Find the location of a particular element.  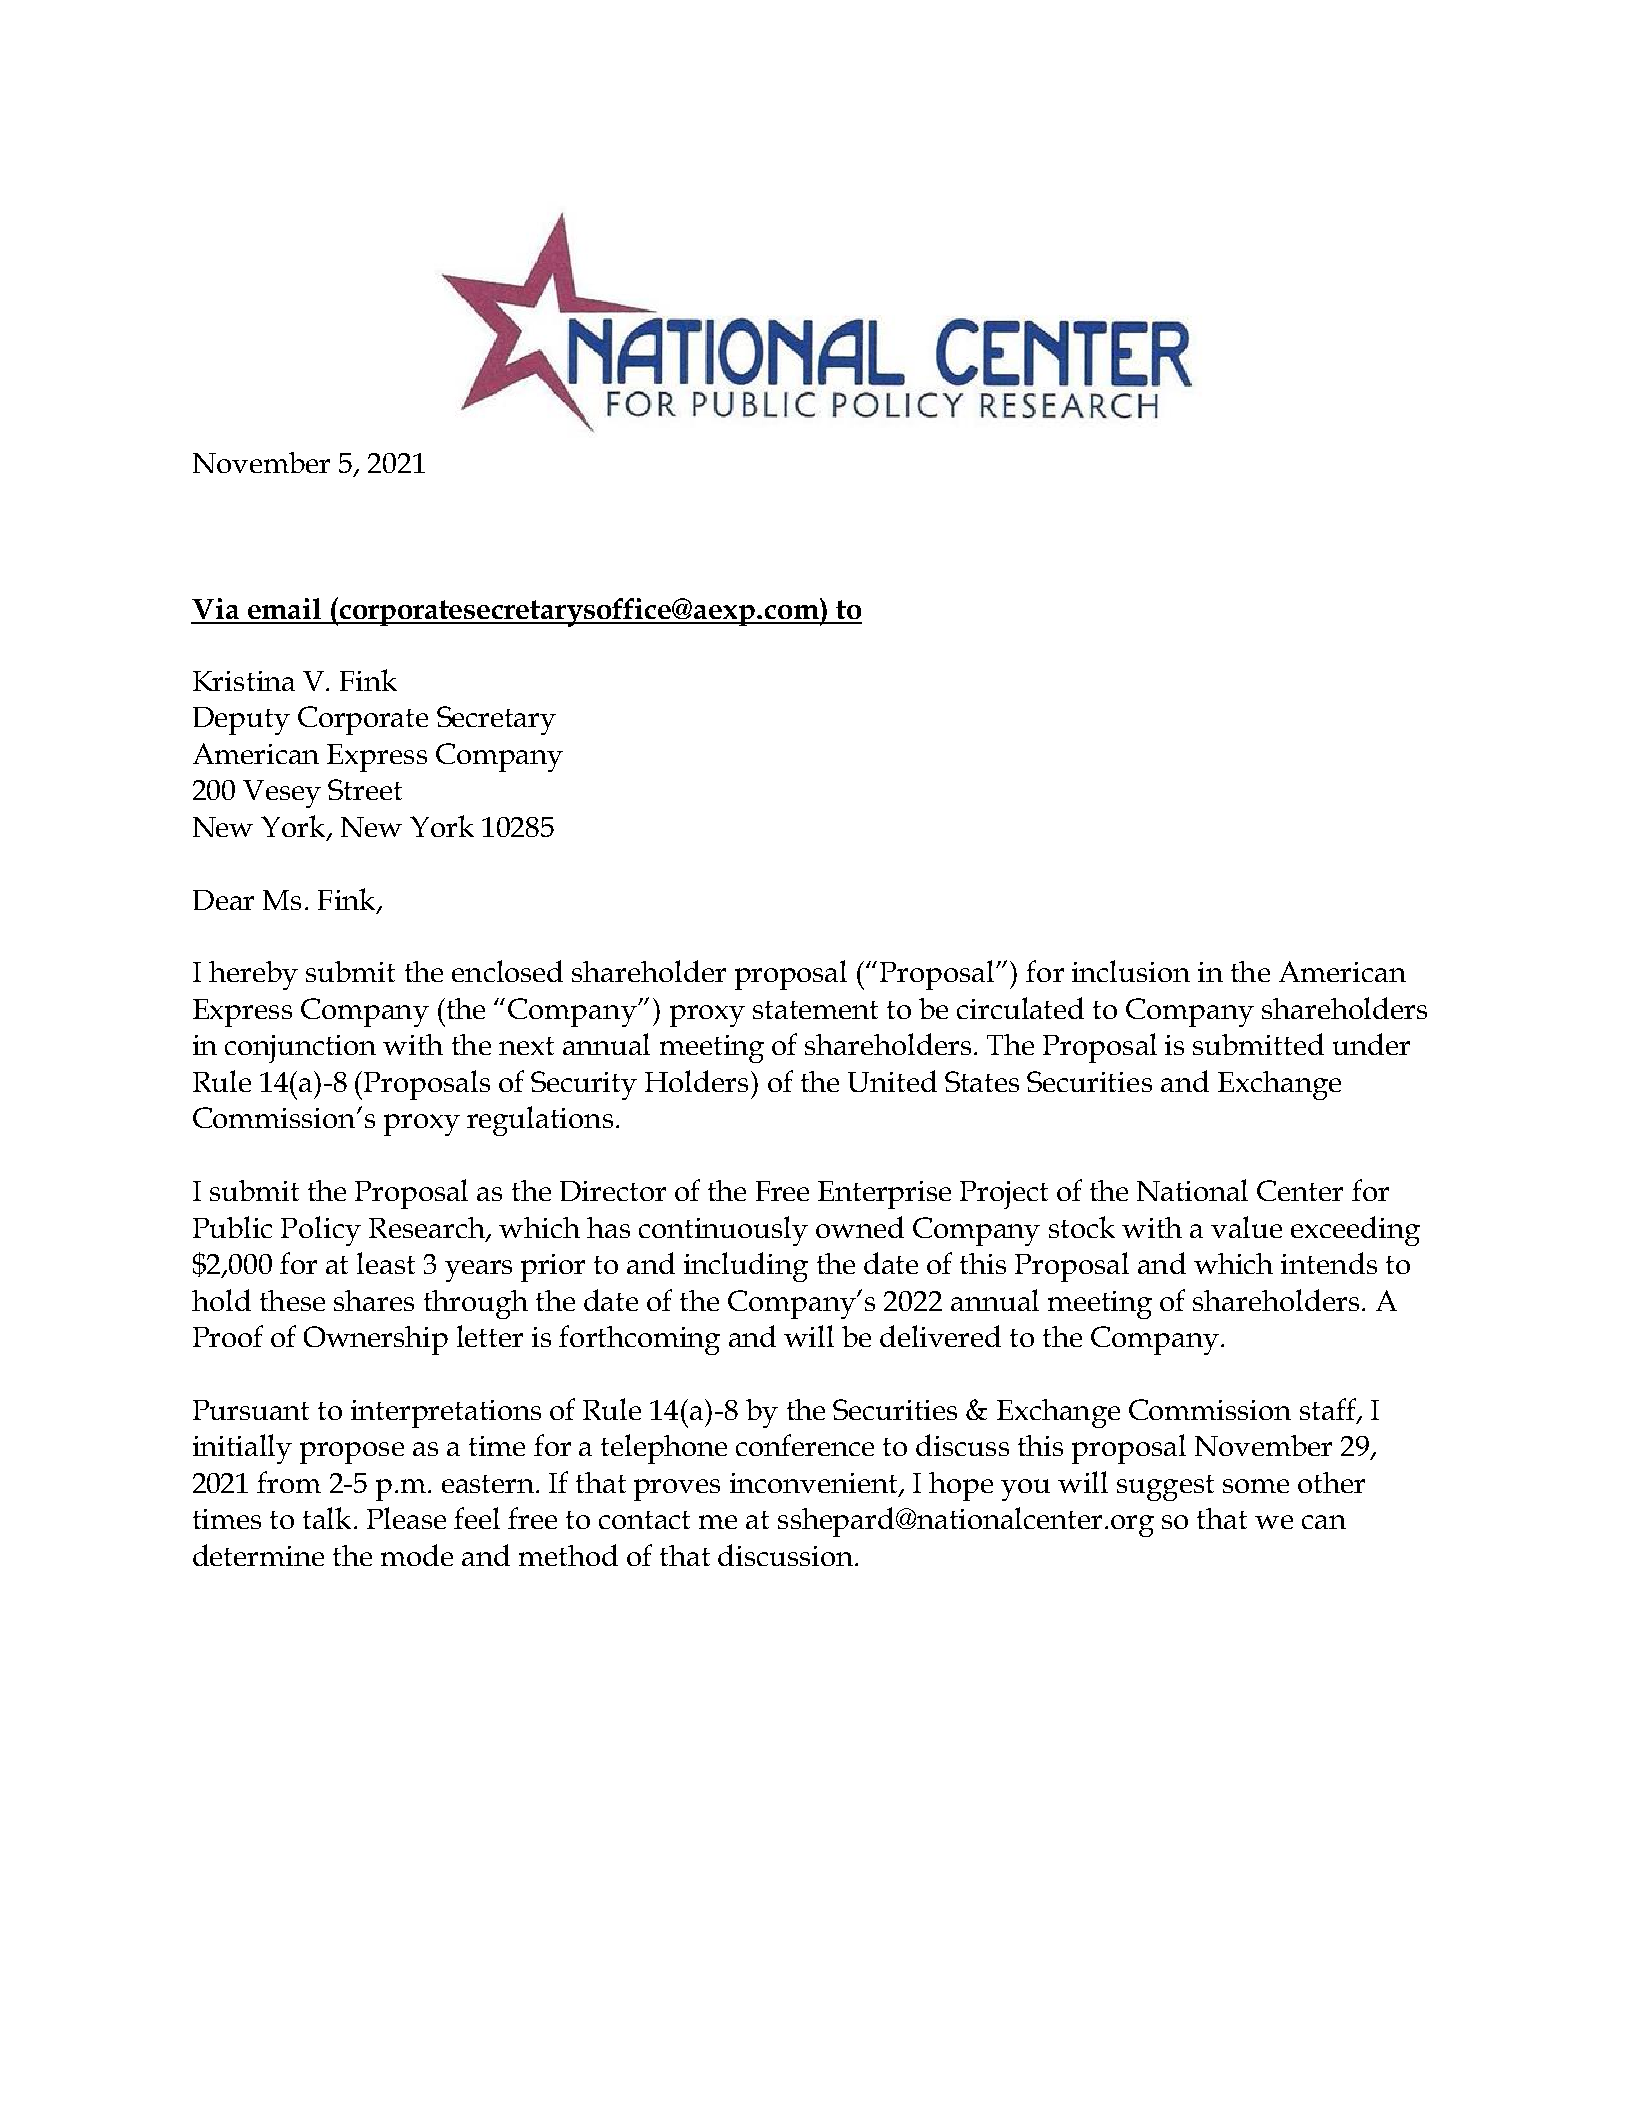

talk is located at coordinates (327, 1518).
